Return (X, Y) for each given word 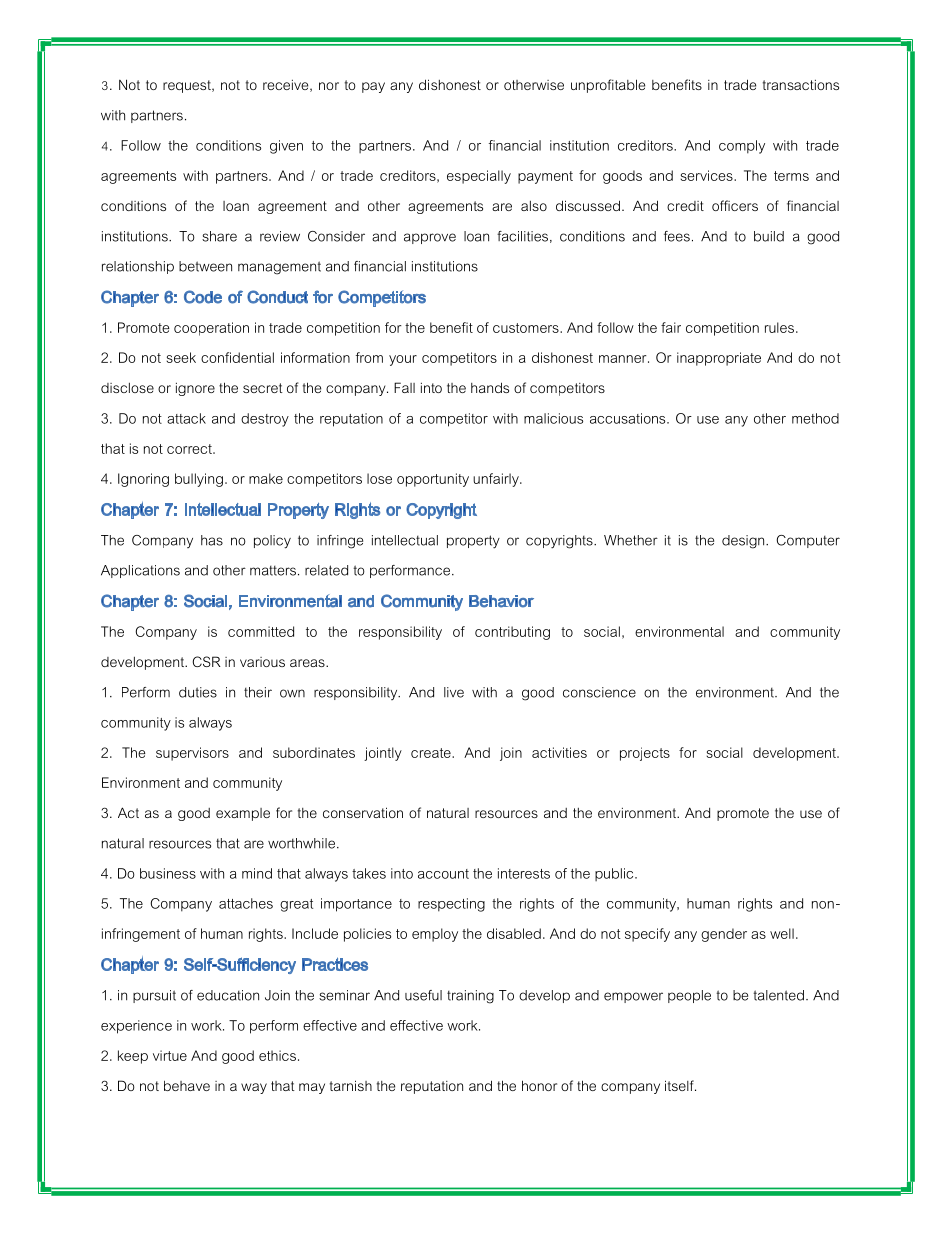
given (286, 147)
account (443, 874)
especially (479, 177)
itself (680, 1085)
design (744, 542)
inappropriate (719, 359)
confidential (237, 357)
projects (645, 754)
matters (273, 571)
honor (539, 1085)
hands (490, 387)
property (473, 542)
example (243, 814)
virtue (170, 1055)
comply (742, 147)
